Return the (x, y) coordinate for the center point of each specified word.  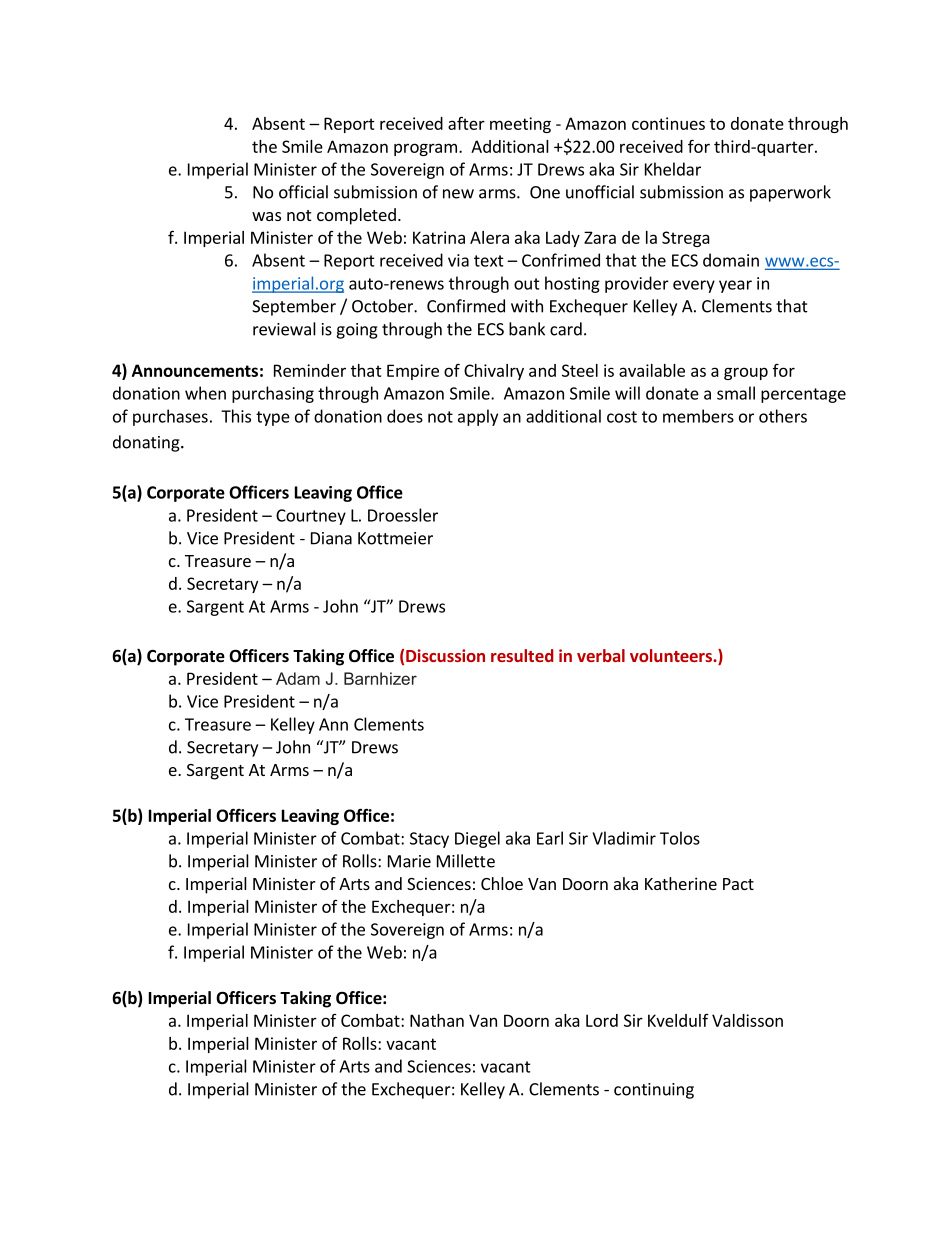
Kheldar (673, 169)
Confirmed (466, 306)
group (746, 373)
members (698, 416)
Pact (738, 884)
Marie (409, 861)
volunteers (672, 655)
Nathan (437, 1020)
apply (478, 417)
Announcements (195, 370)
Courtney (311, 517)
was (266, 216)
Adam (298, 678)
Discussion (445, 655)
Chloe (502, 883)
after (466, 123)
